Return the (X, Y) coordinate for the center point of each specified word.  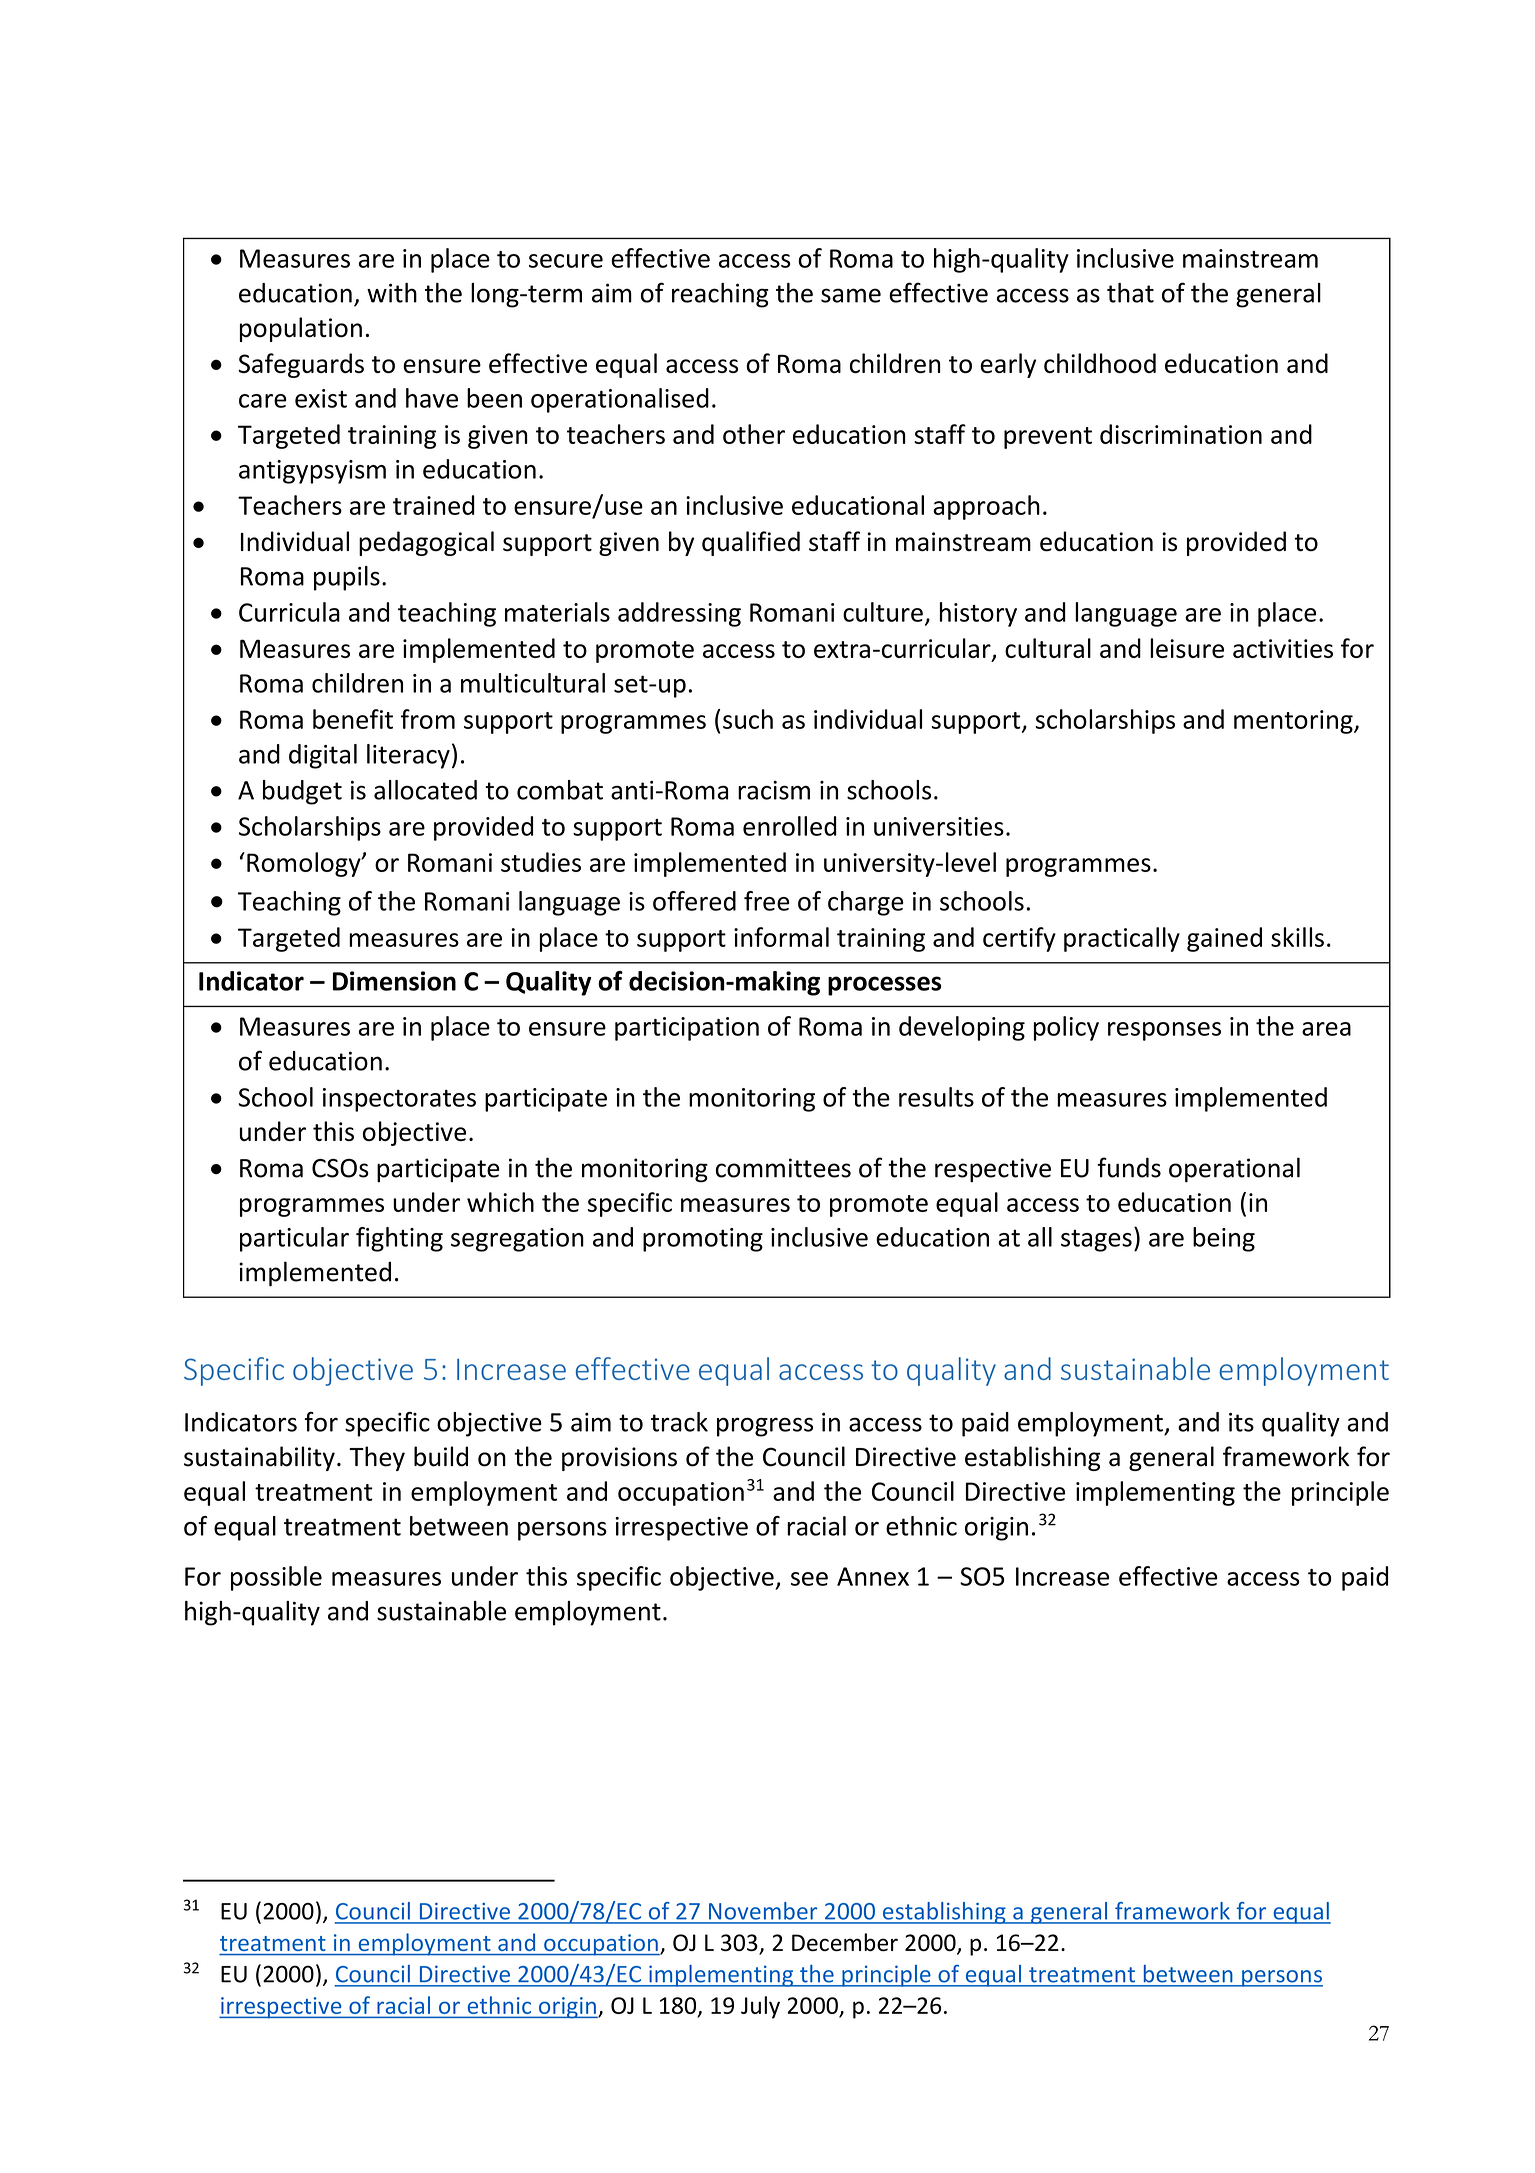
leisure (1187, 648)
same (851, 295)
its (1241, 1422)
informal (781, 937)
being (1224, 1239)
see (809, 1579)
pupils (347, 578)
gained (1224, 939)
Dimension (394, 981)
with (392, 293)
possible (276, 1578)
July (760, 2007)
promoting (703, 1240)
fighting (399, 1239)
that (1130, 293)
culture (883, 612)
